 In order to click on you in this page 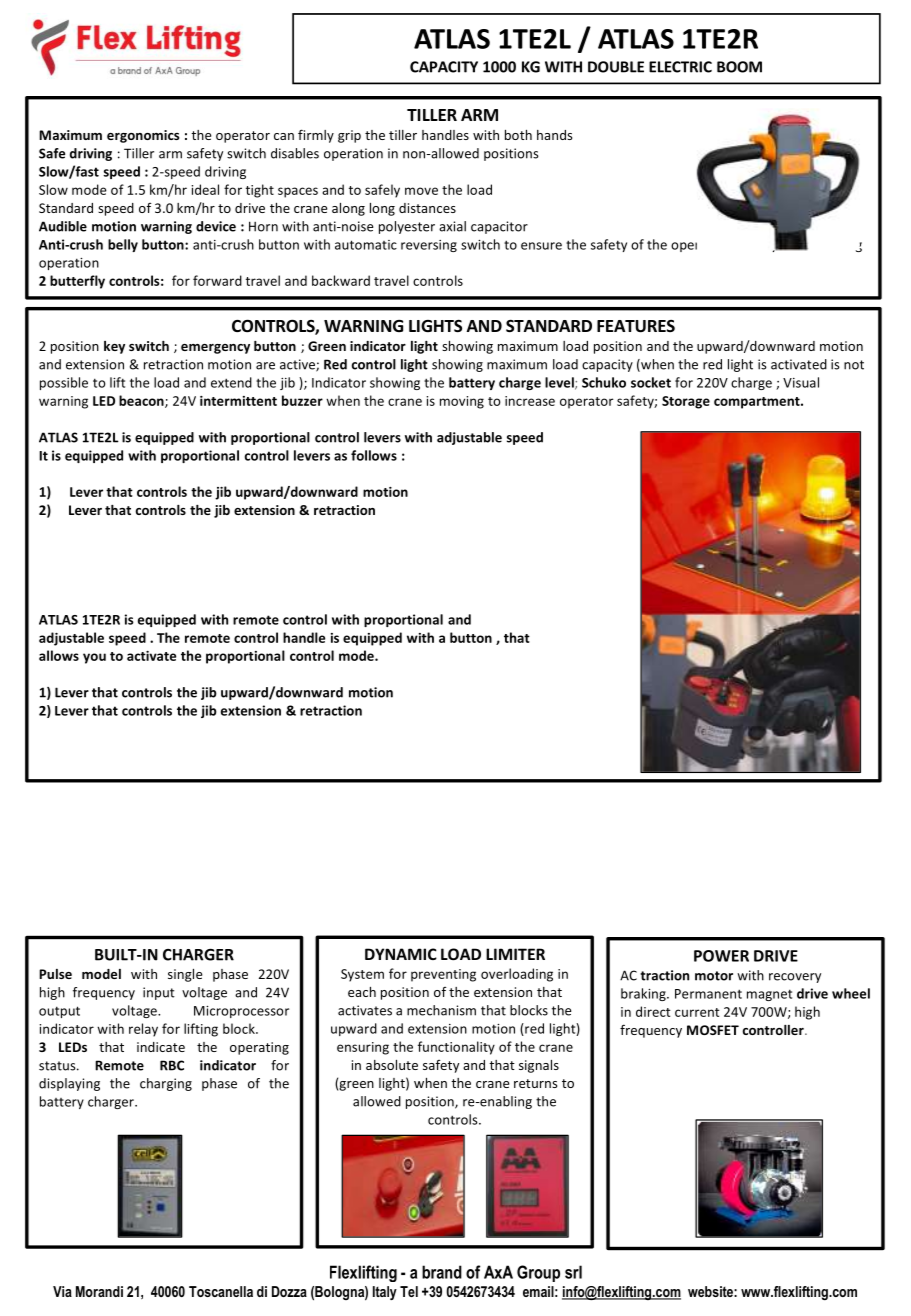, I will do `click(94, 658)`.
